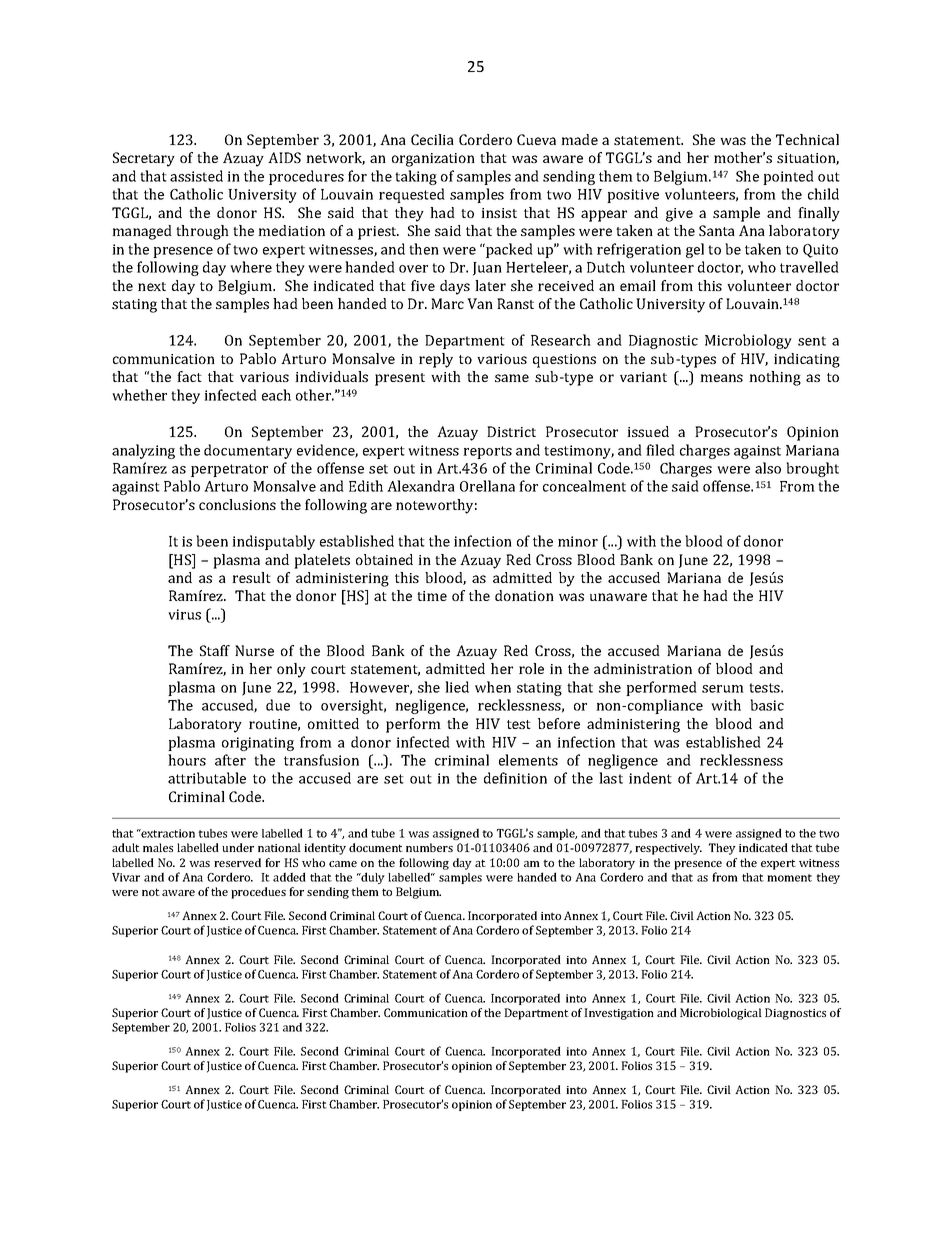 The height and width of the page is (1233, 952). I want to click on time, so click(432, 596).
